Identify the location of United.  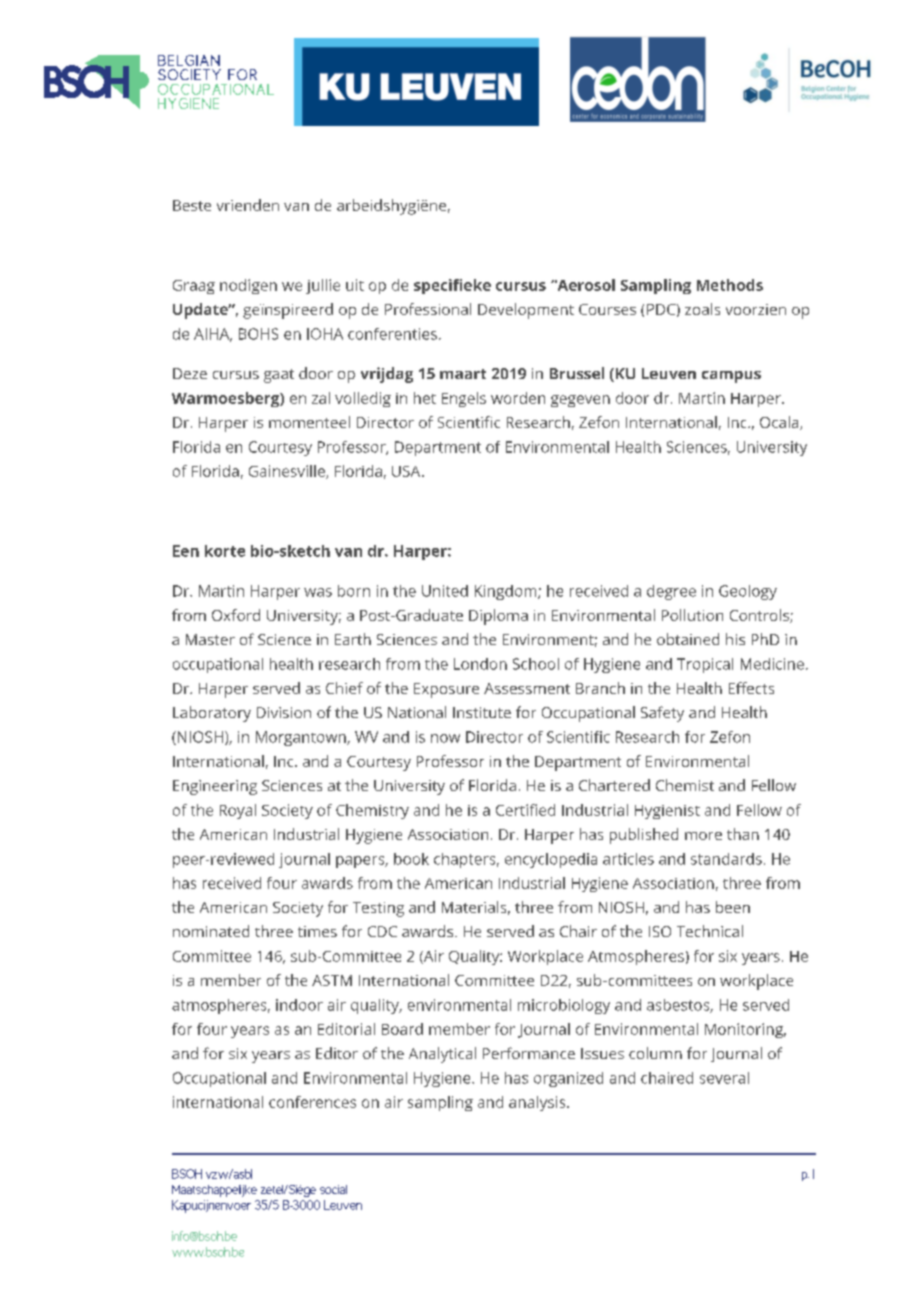
(445, 591).
